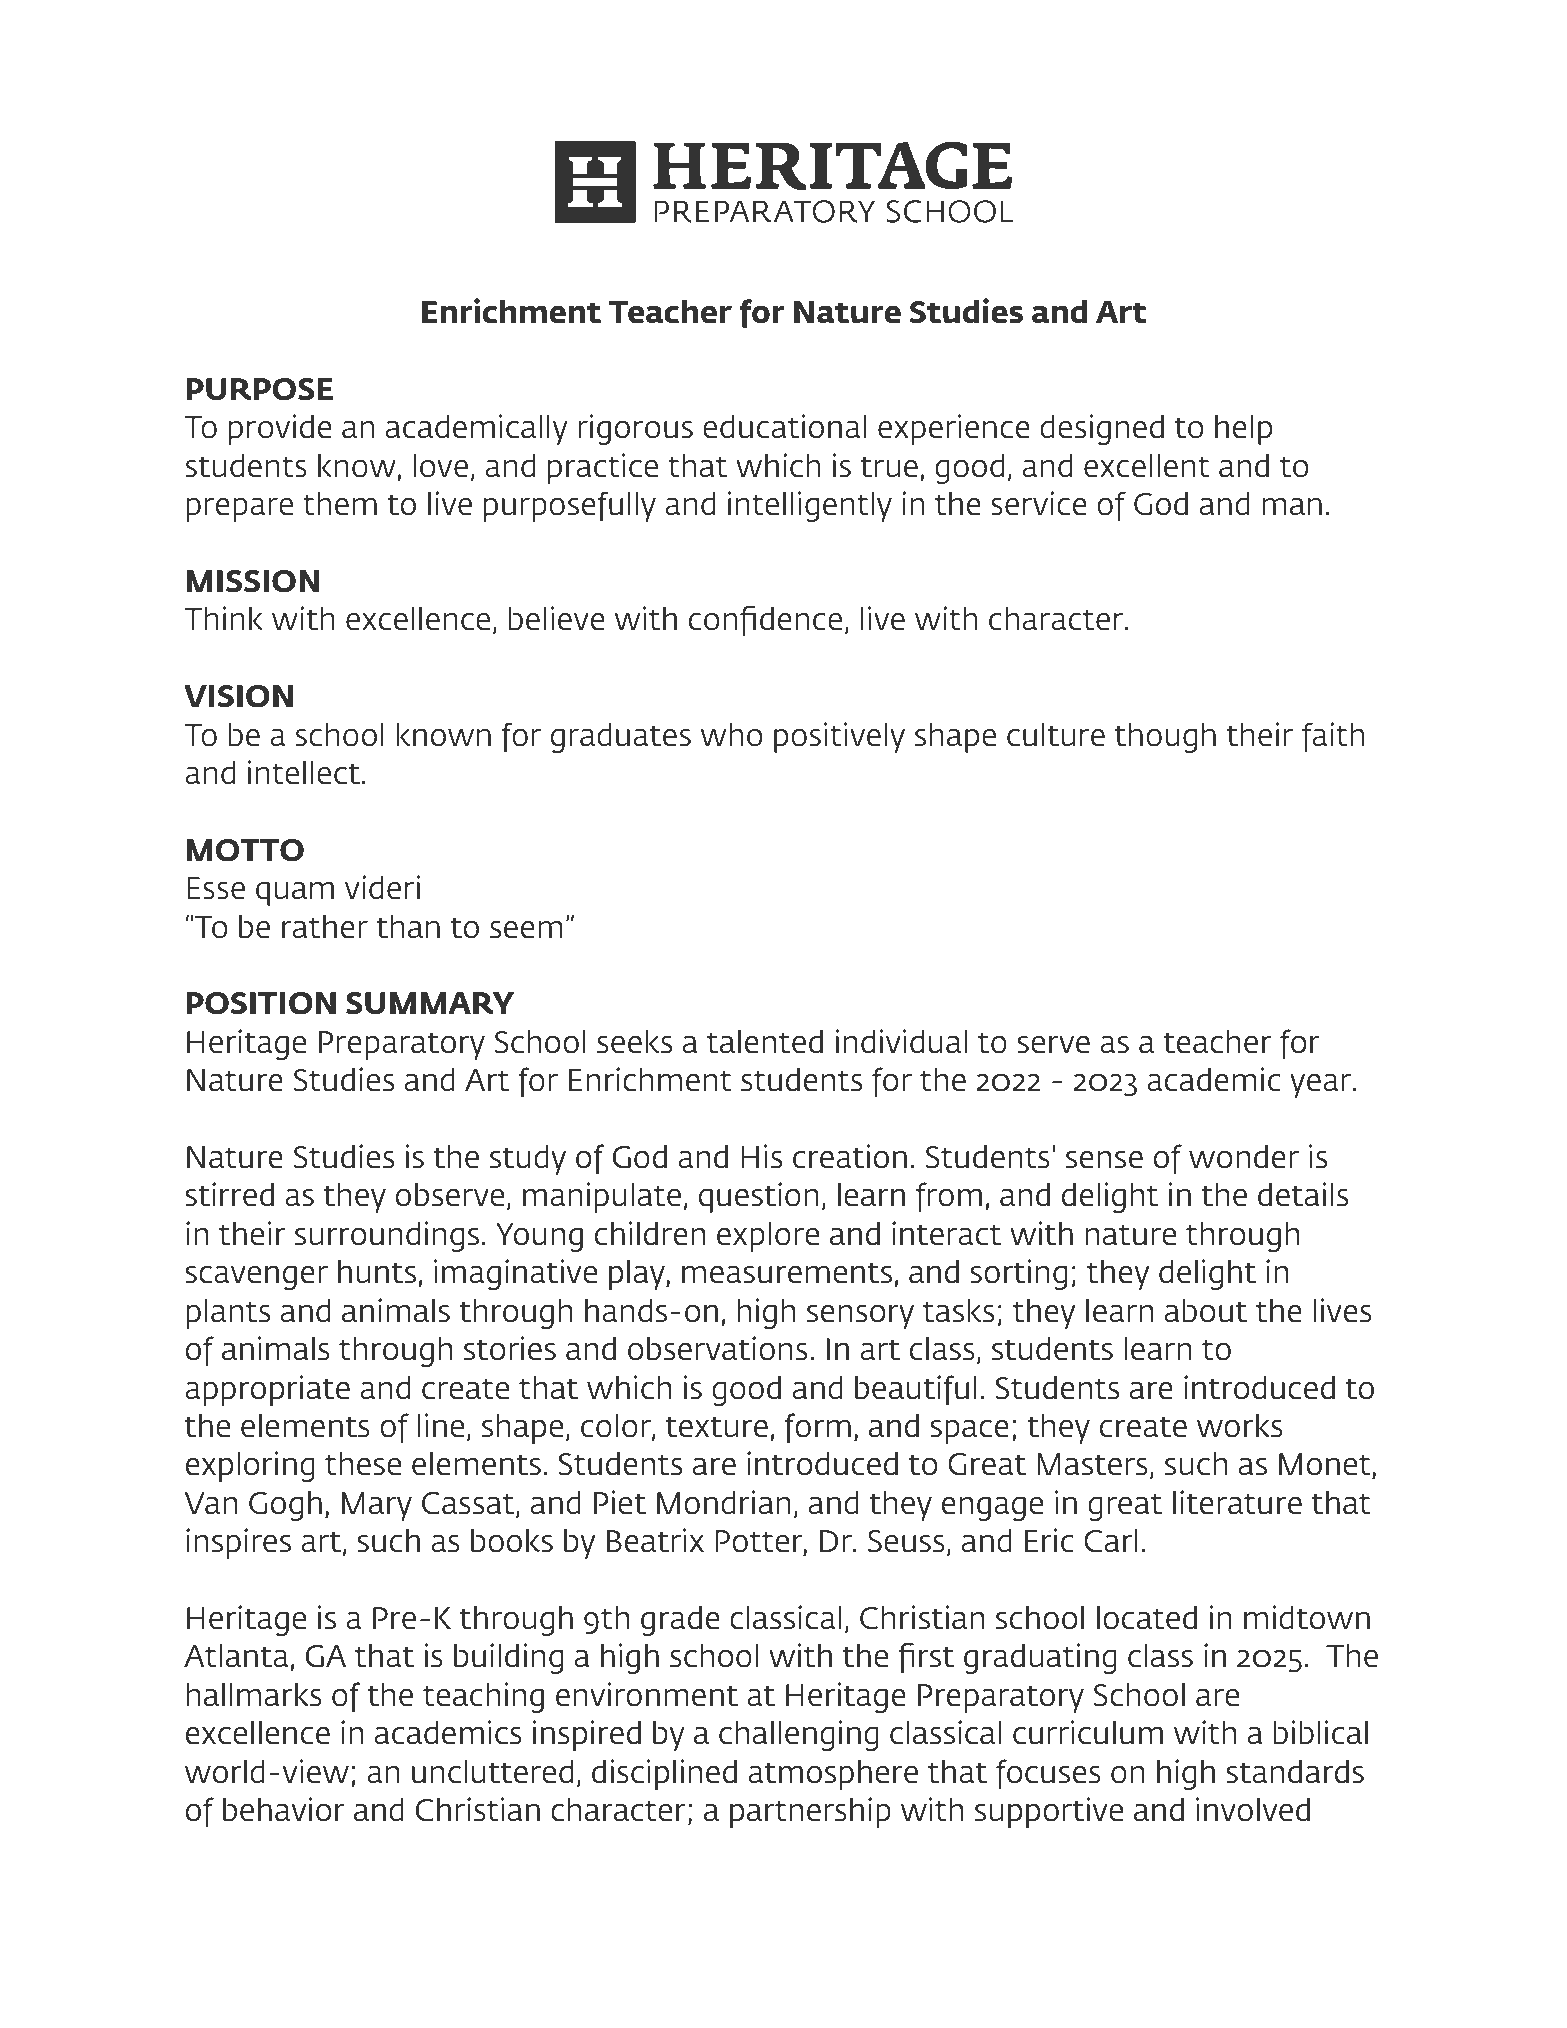 This screenshot has height=2028, width=1567. Describe the element at coordinates (1253, 1809) in the screenshot. I see `involved` at that location.
